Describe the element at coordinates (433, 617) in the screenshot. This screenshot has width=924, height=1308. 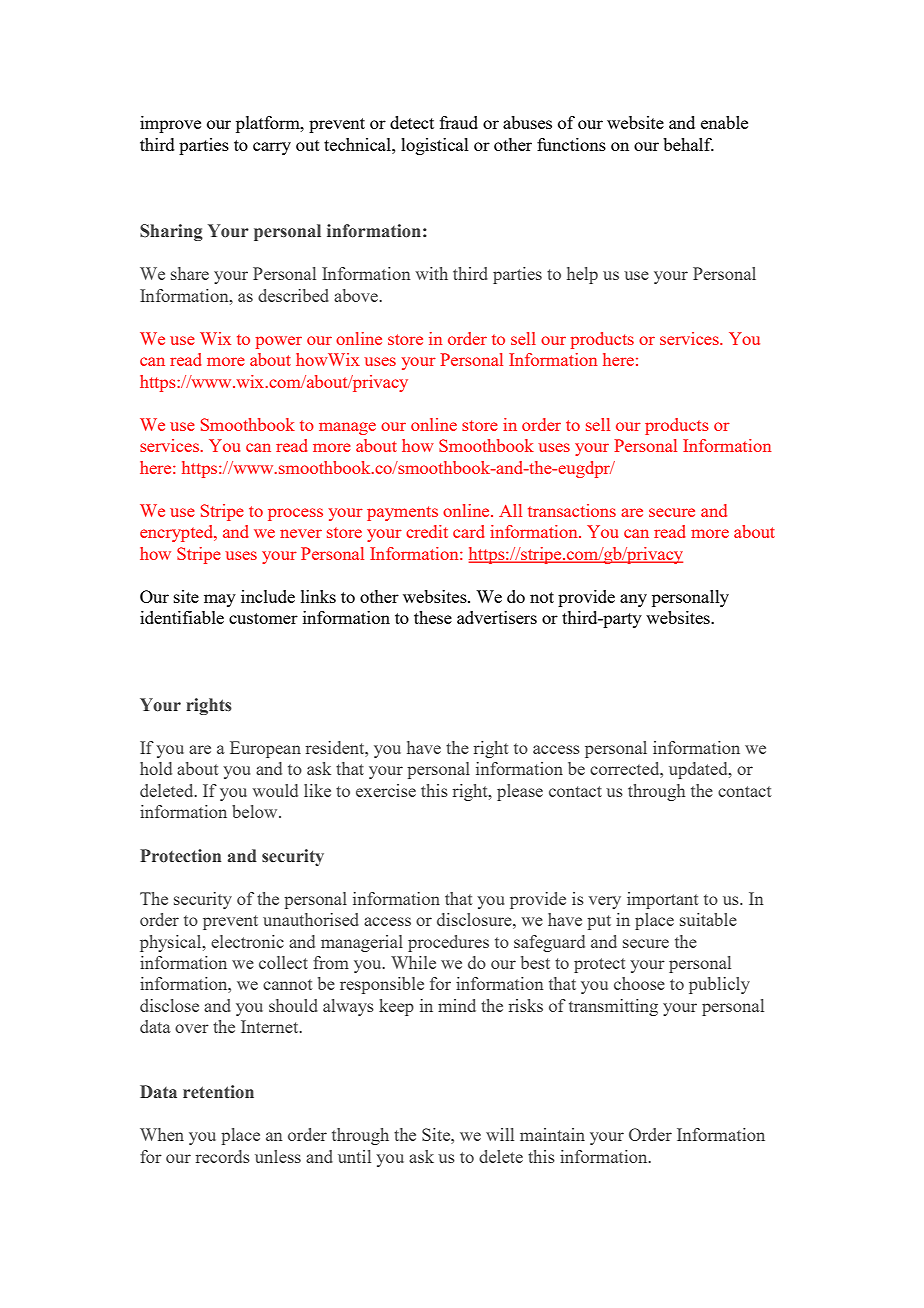
I see `these` at that location.
